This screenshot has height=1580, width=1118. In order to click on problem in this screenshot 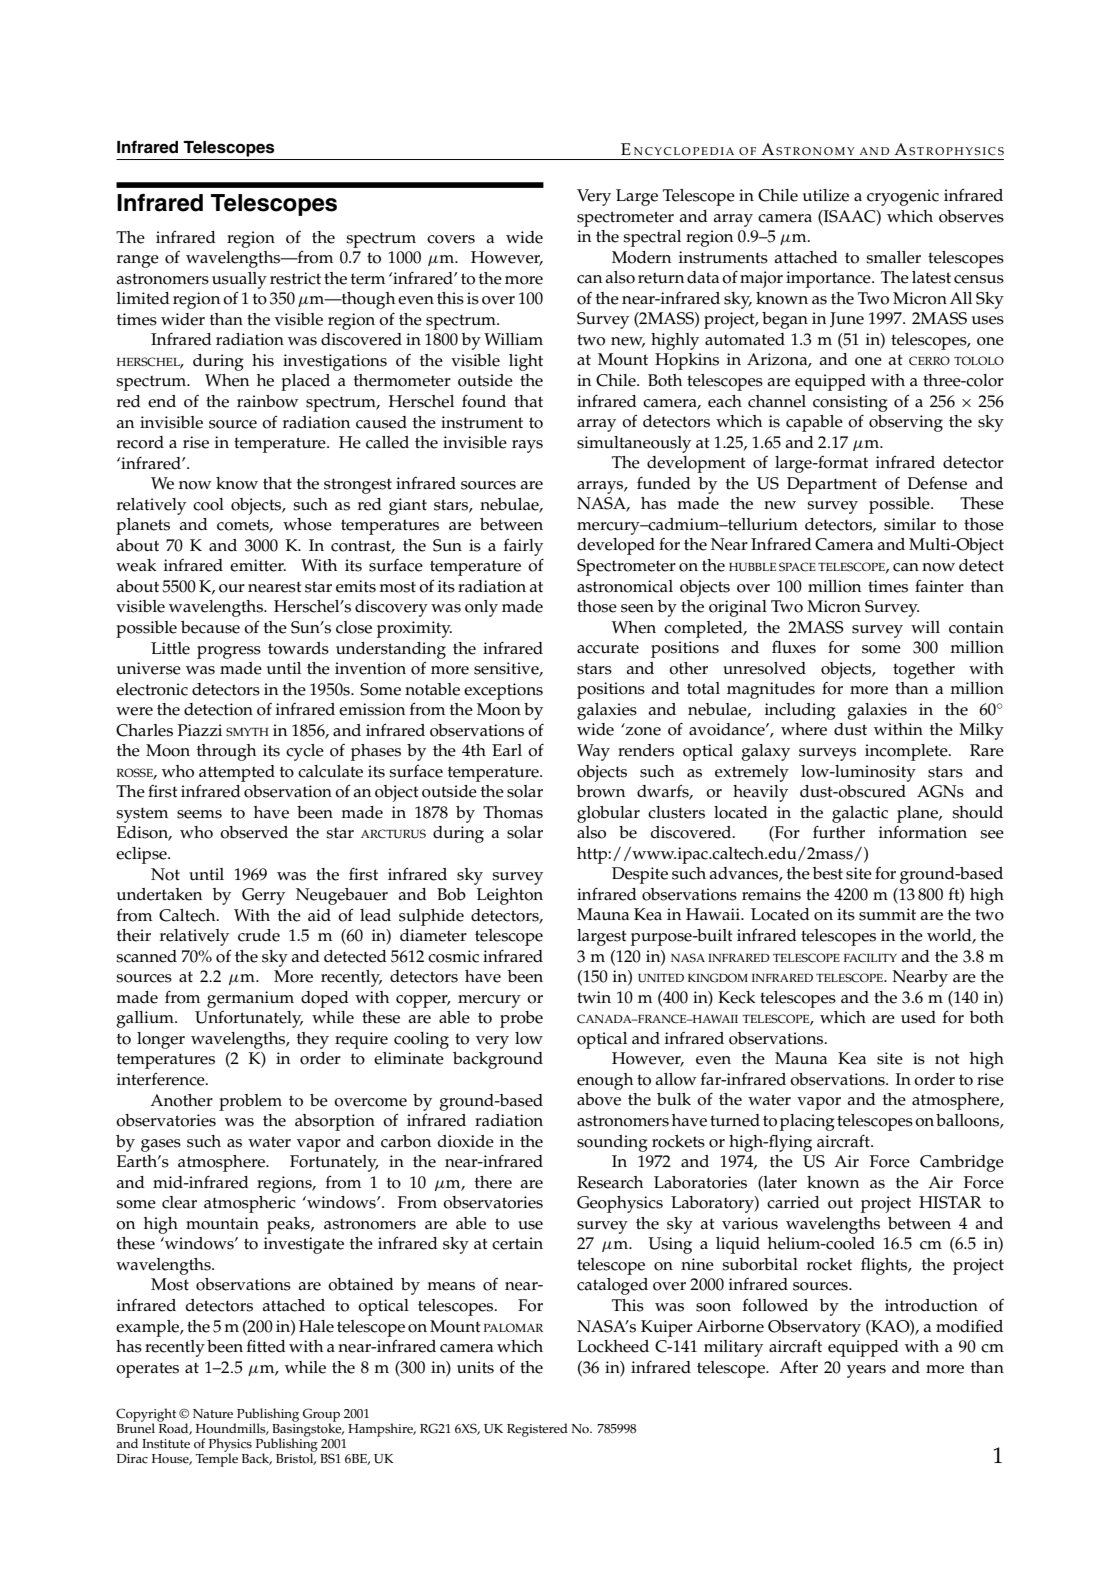, I will do `click(250, 1102)`.
